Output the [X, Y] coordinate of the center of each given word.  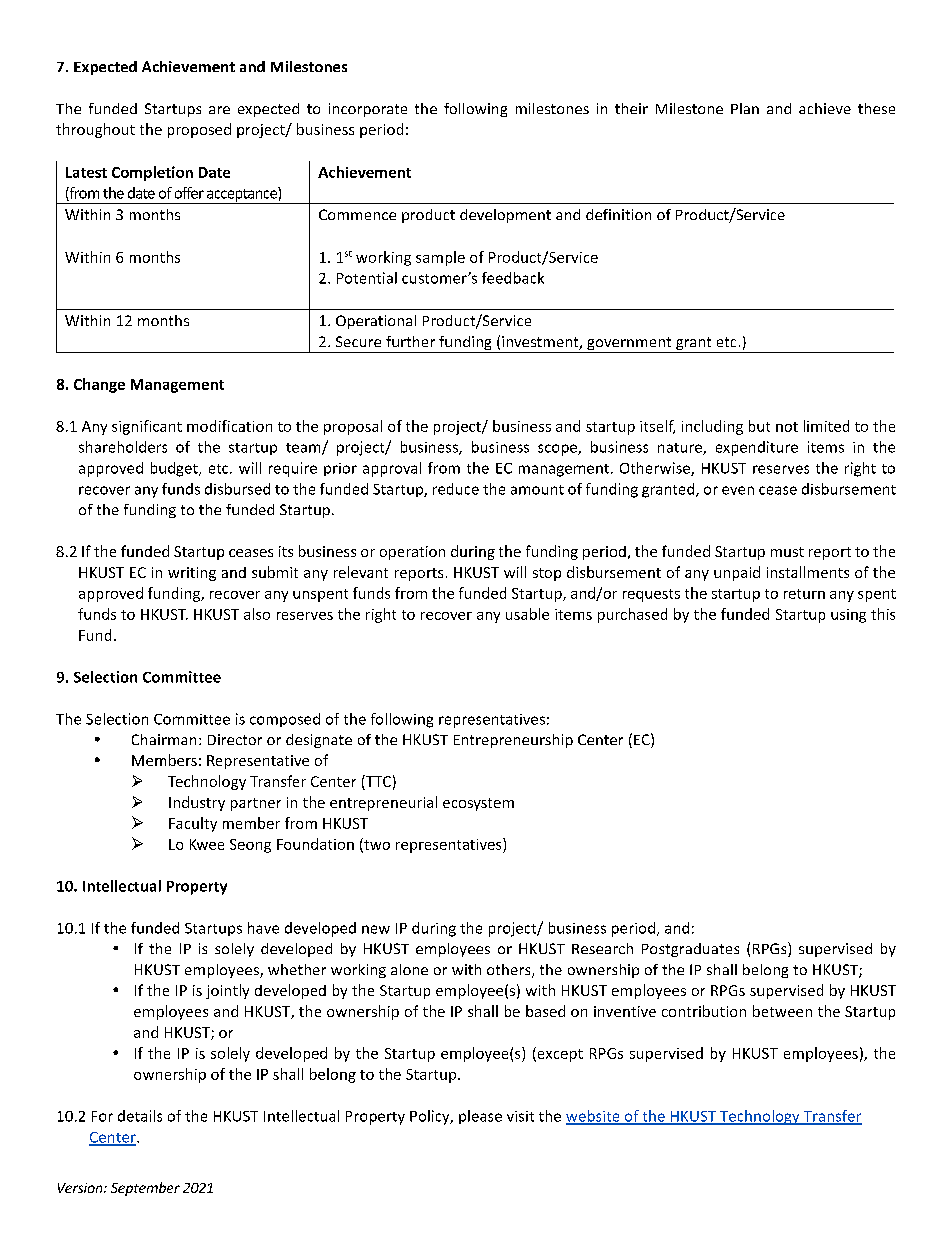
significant [147, 427]
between [782, 1011]
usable [527, 614]
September [145, 1189]
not [787, 427]
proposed [199, 130]
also [257, 614]
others [510, 971]
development [505, 216]
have [263, 928]
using [848, 616]
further [410, 341]
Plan [745, 108]
